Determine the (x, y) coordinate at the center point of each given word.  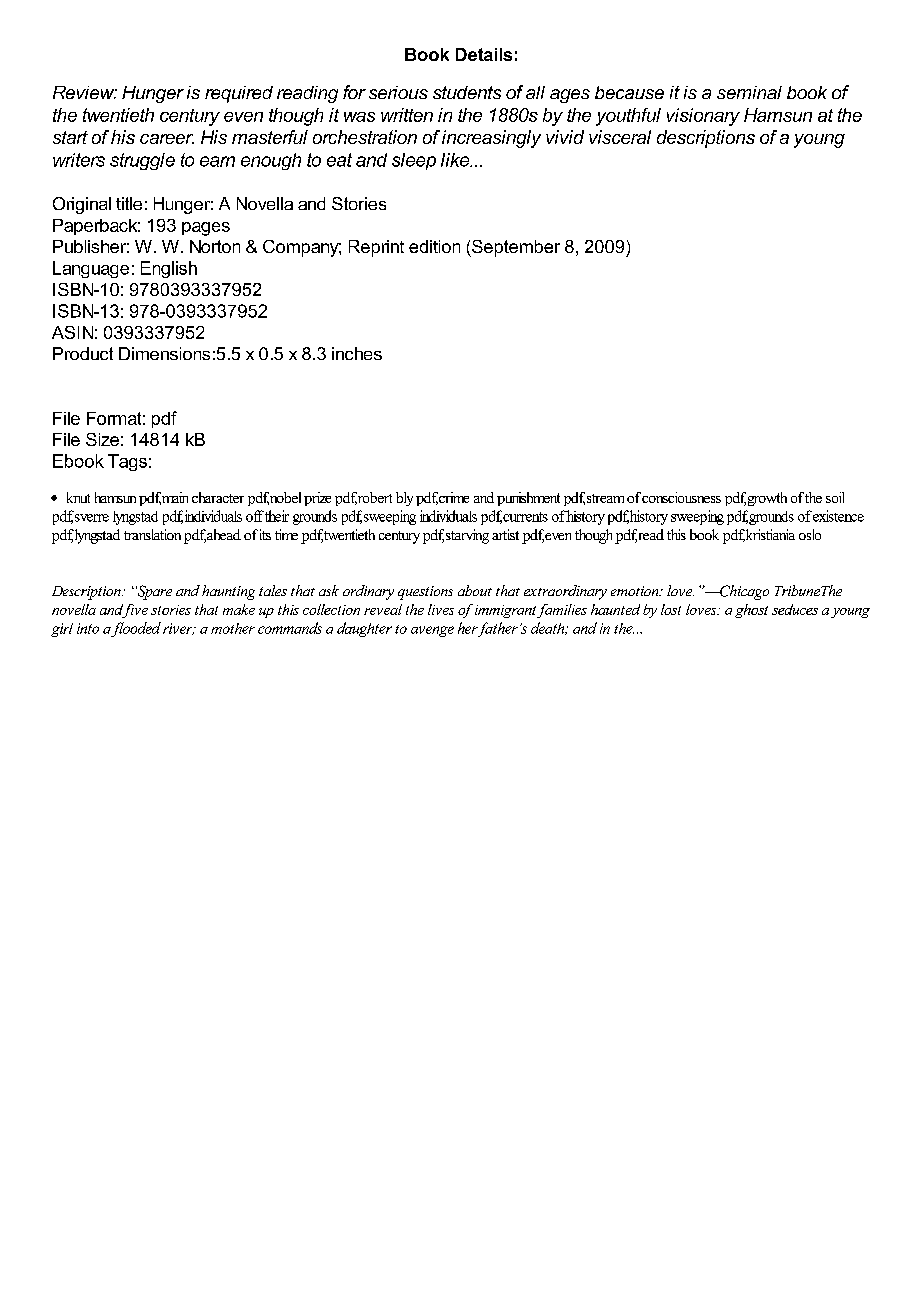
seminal (749, 92)
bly (404, 499)
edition (434, 246)
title (129, 203)
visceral (620, 137)
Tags (127, 462)
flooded (136, 629)
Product (83, 353)
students (467, 92)
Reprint (376, 248)
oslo (810, 534)
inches (357, 353)
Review (85, 92)
